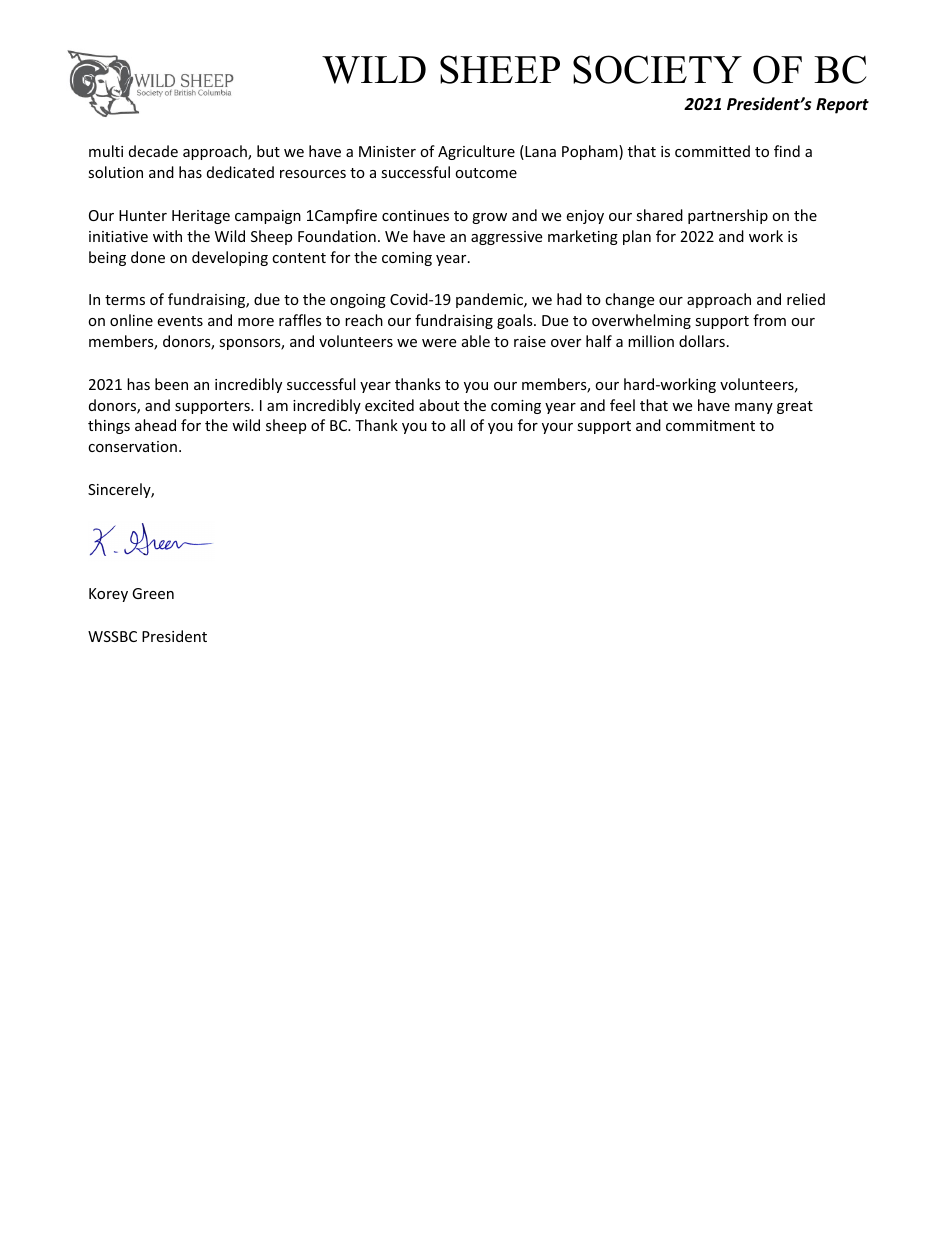 Image resolution: width=952 pixels, height=1233 pixels. Describe the element at coordinates (230, 258) in the screenshot. I see `developing` at that location.
